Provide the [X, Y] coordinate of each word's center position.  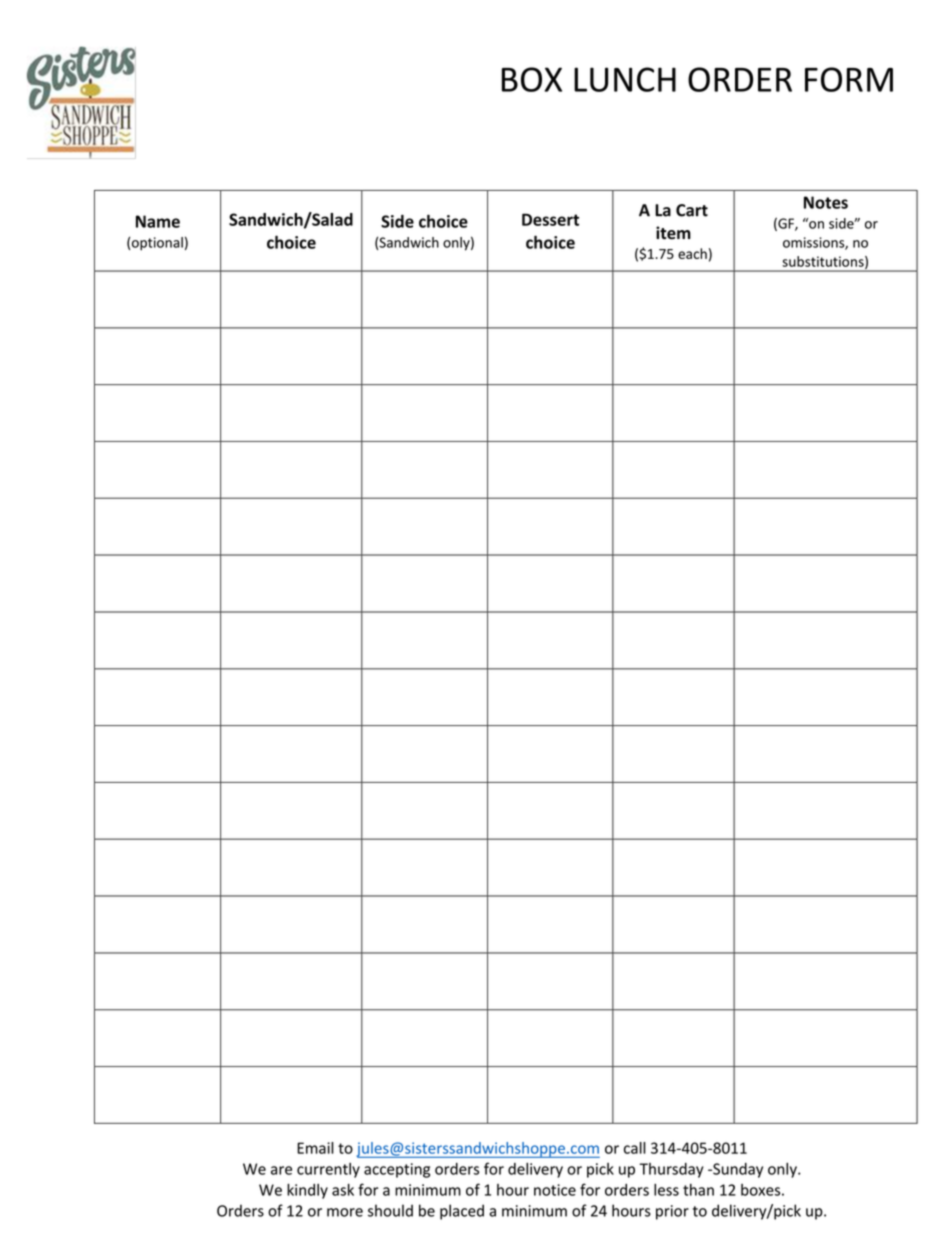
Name [158, 221]
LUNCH [625, 79]
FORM [849, 79]
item [673, 233]
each [692, 253]
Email [315, 1148]
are [281, 1170]
